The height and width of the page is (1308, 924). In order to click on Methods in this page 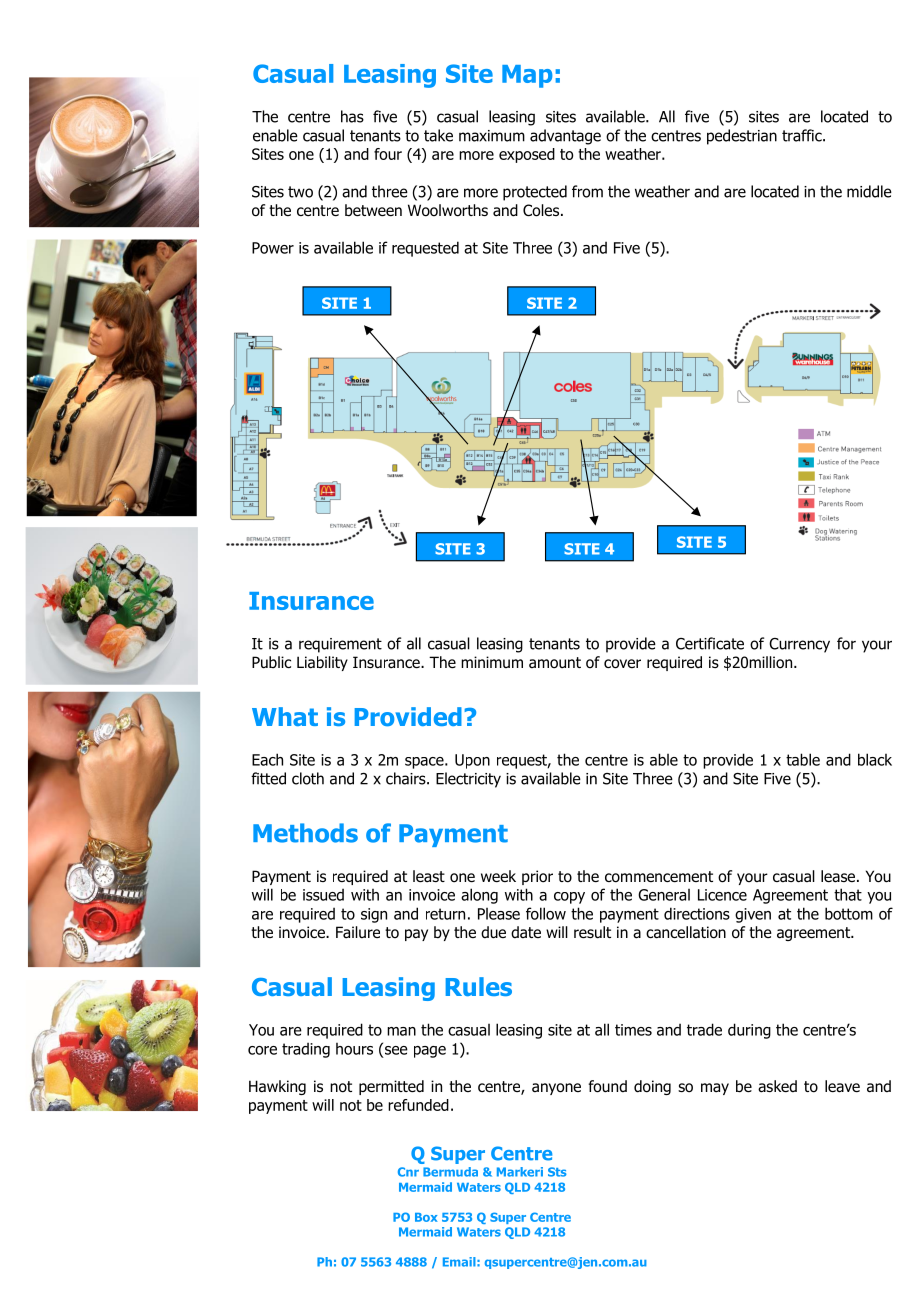, I will do `click(305, 833)`.
